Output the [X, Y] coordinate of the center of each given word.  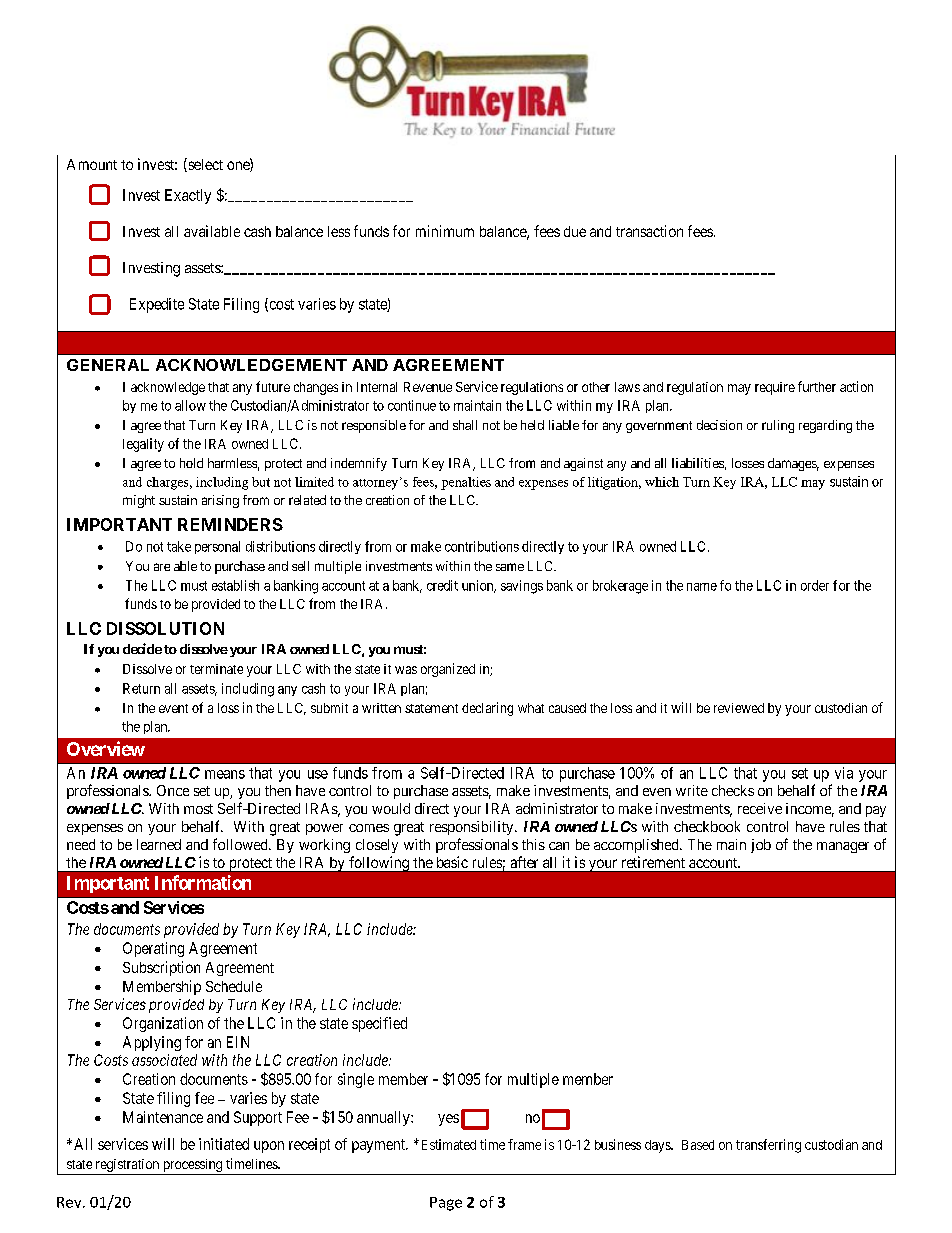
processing [193, 1165]
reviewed [739, 708]
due [575, 231]
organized [448, 670]
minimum [445, 231]
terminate [216, 669]
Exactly [188, 196]
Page [446, 1204]
